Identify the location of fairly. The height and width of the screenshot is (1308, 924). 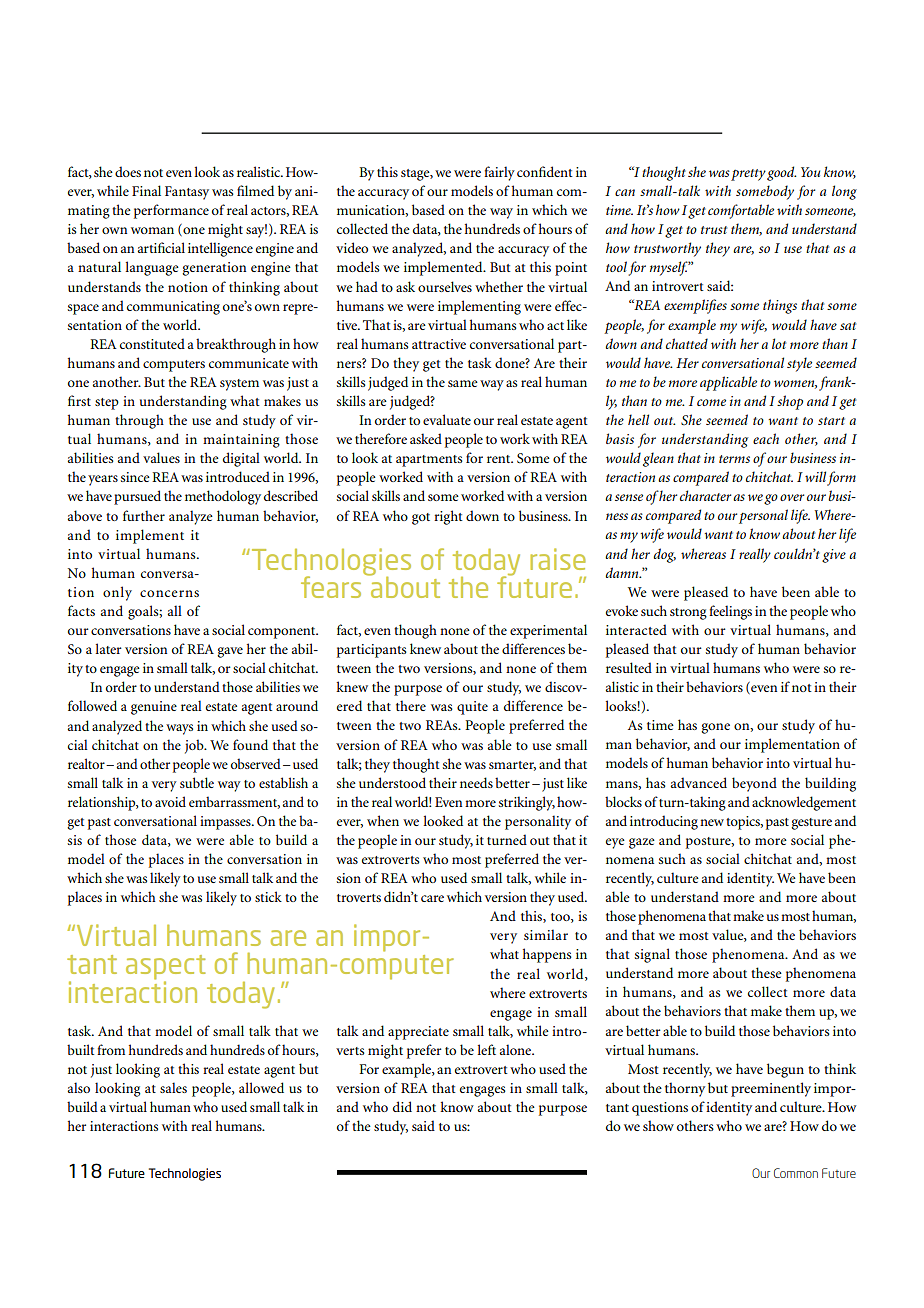
(499, 173).
